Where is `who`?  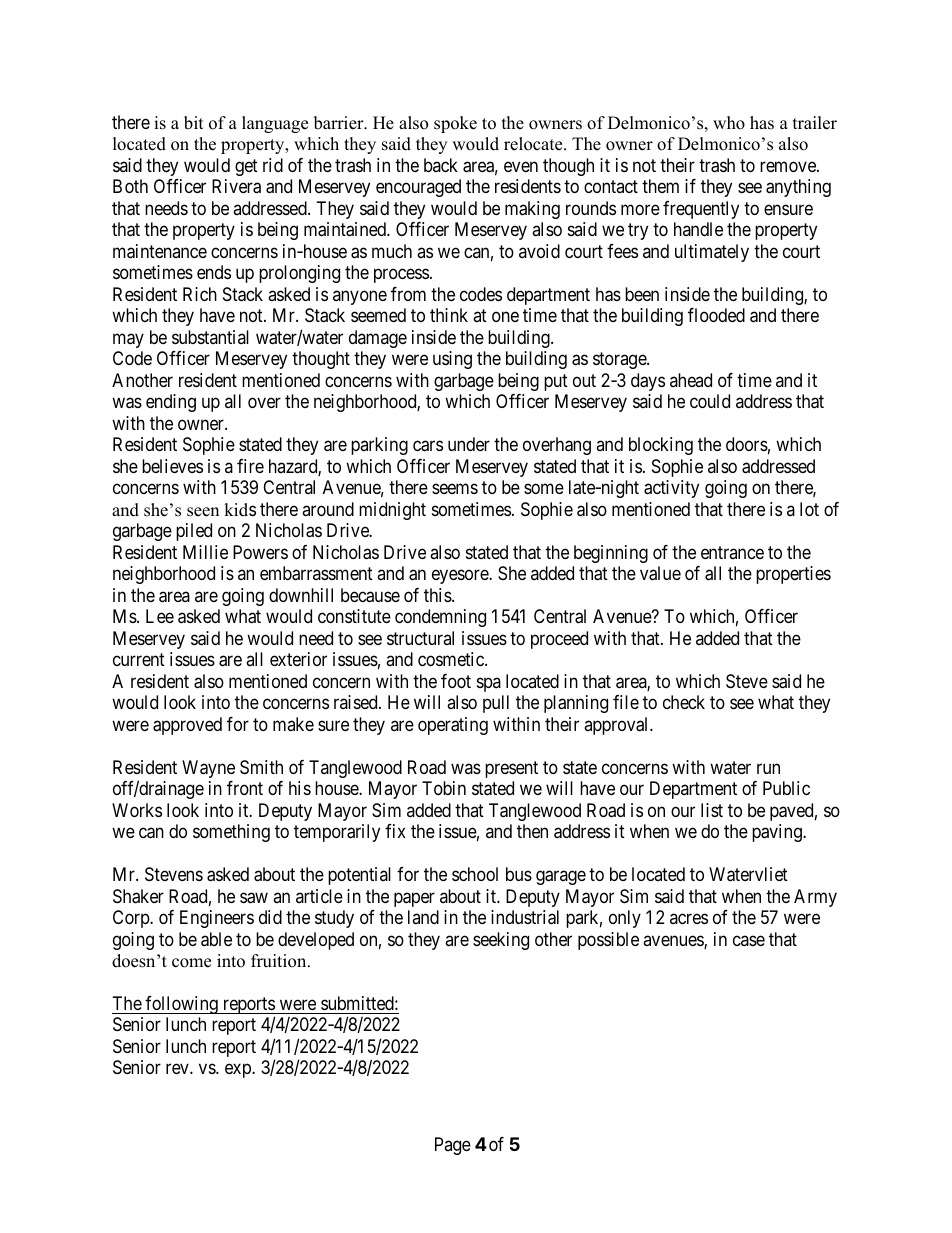
who is located at coordinates (729, 123).
